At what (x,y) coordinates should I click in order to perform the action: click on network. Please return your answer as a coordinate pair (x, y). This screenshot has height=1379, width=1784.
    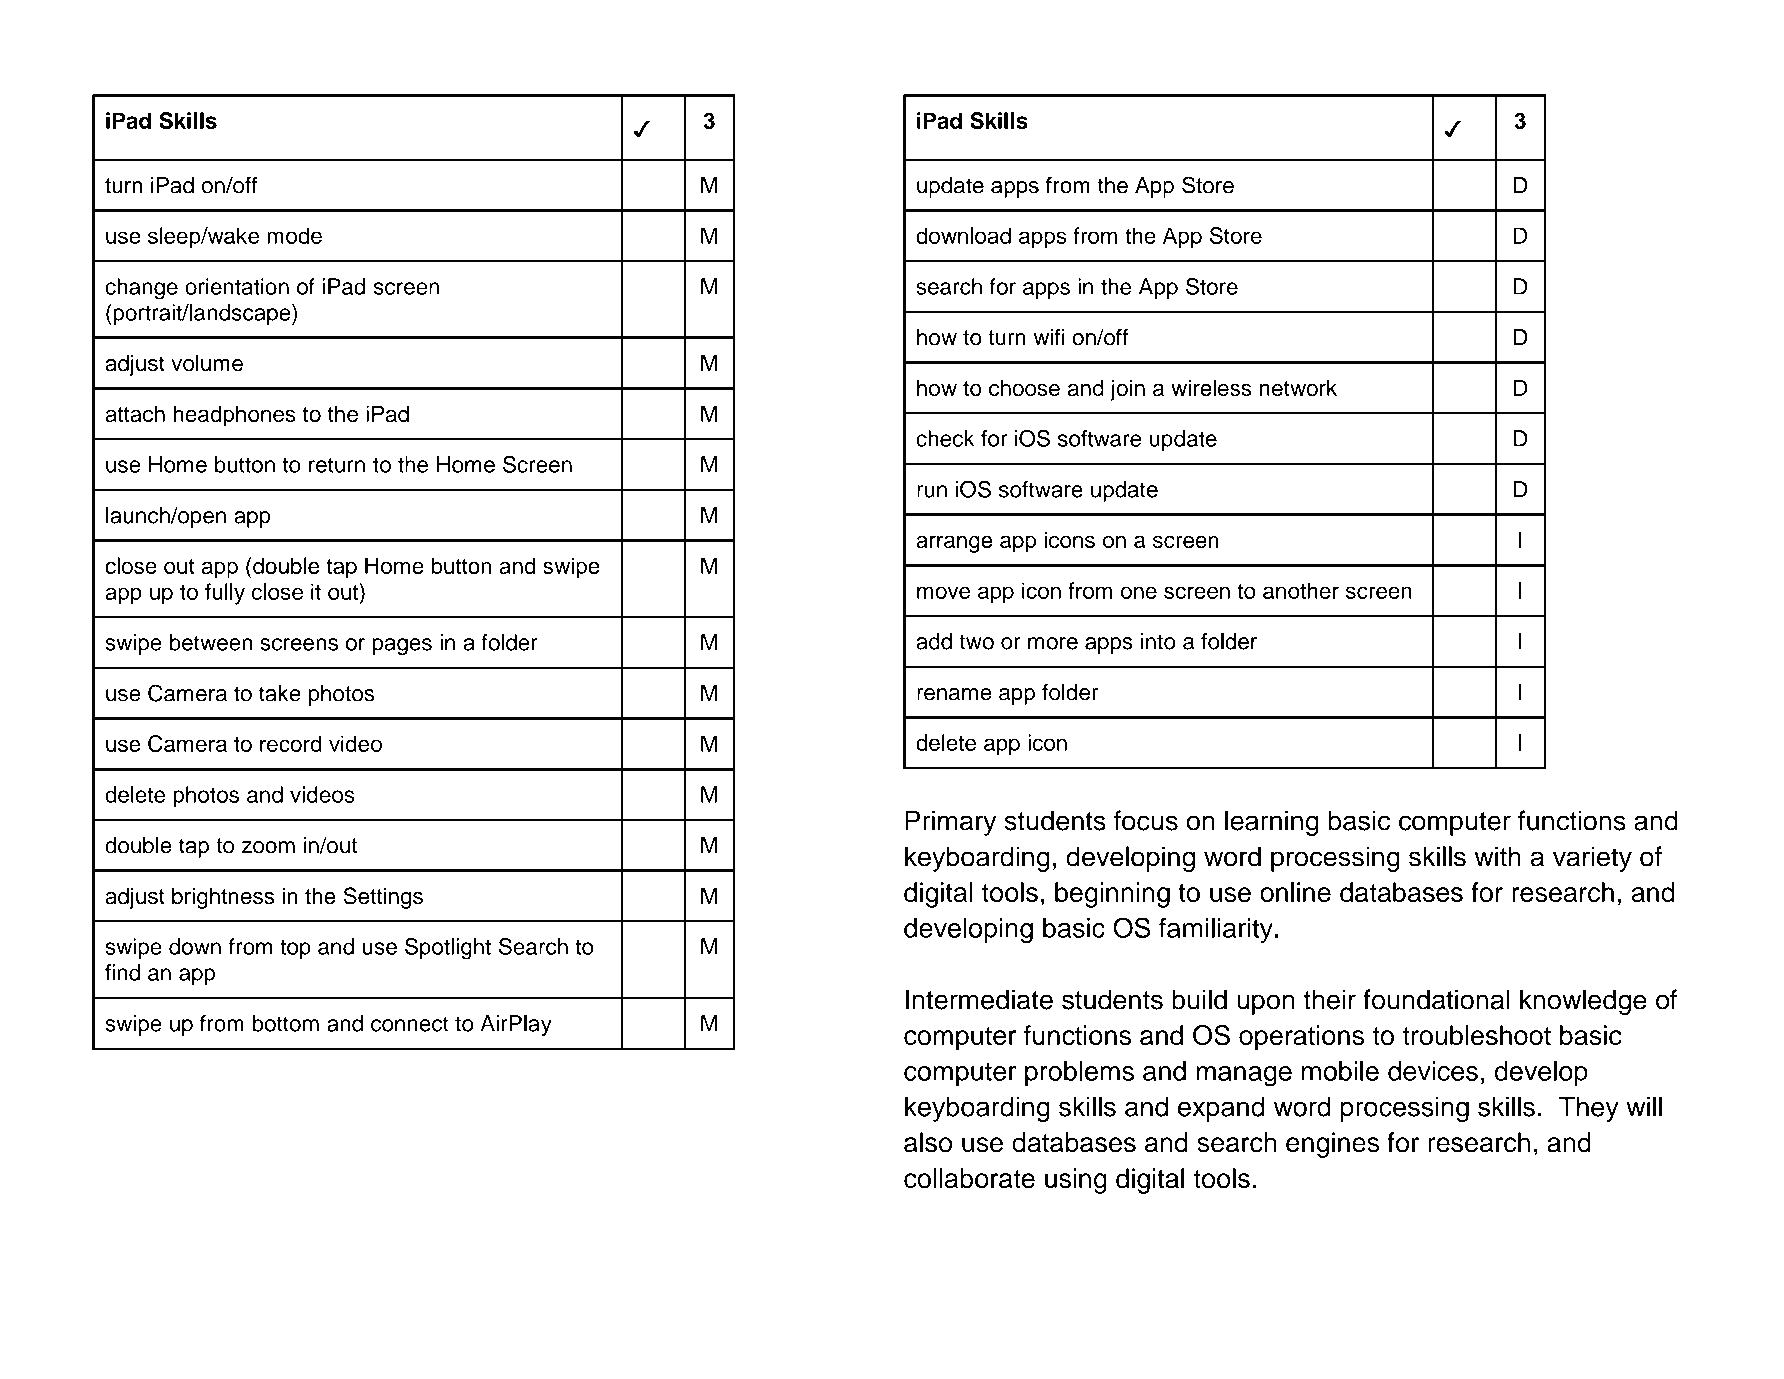
    Looking at the image, I should click on (1298, 387).
